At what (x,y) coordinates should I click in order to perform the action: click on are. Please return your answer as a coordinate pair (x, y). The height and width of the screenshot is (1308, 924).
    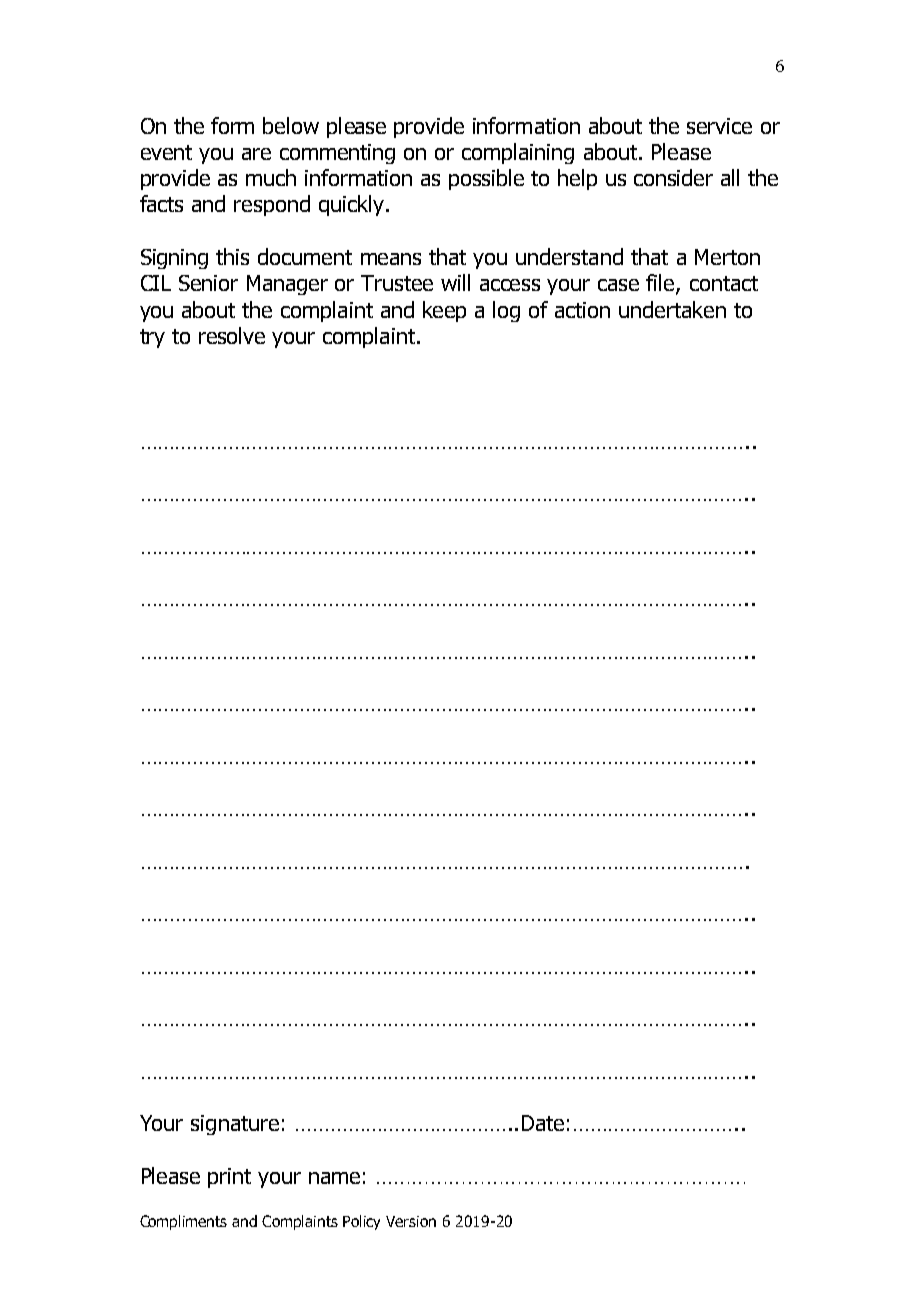
    Looking at the image, I should click on (256, 154).
